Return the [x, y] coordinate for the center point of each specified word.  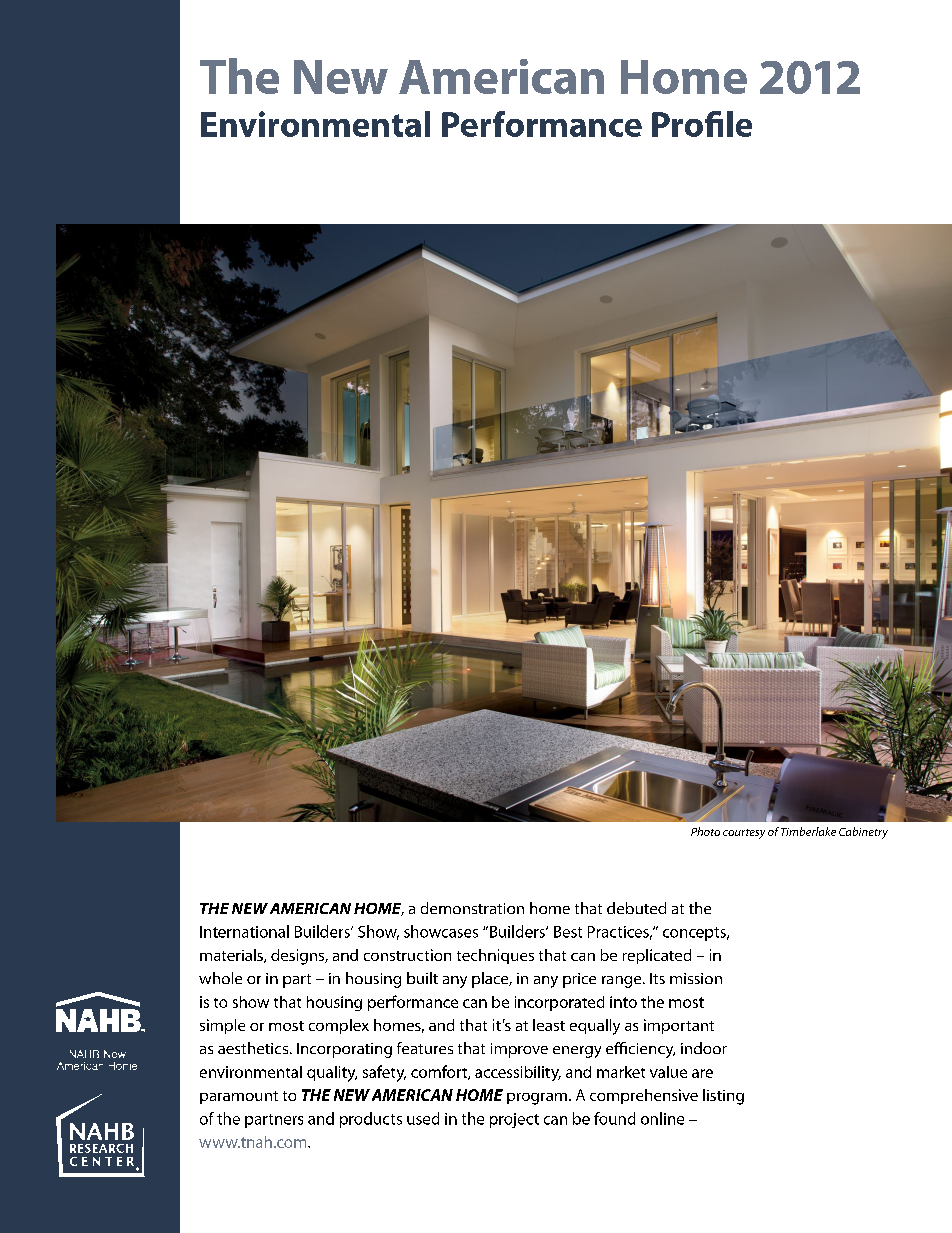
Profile [702, 124]
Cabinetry [863, 833]
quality [332, 1074]
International [244, 931]
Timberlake [808, 831]
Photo [705, 831]
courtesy [744, 834]
